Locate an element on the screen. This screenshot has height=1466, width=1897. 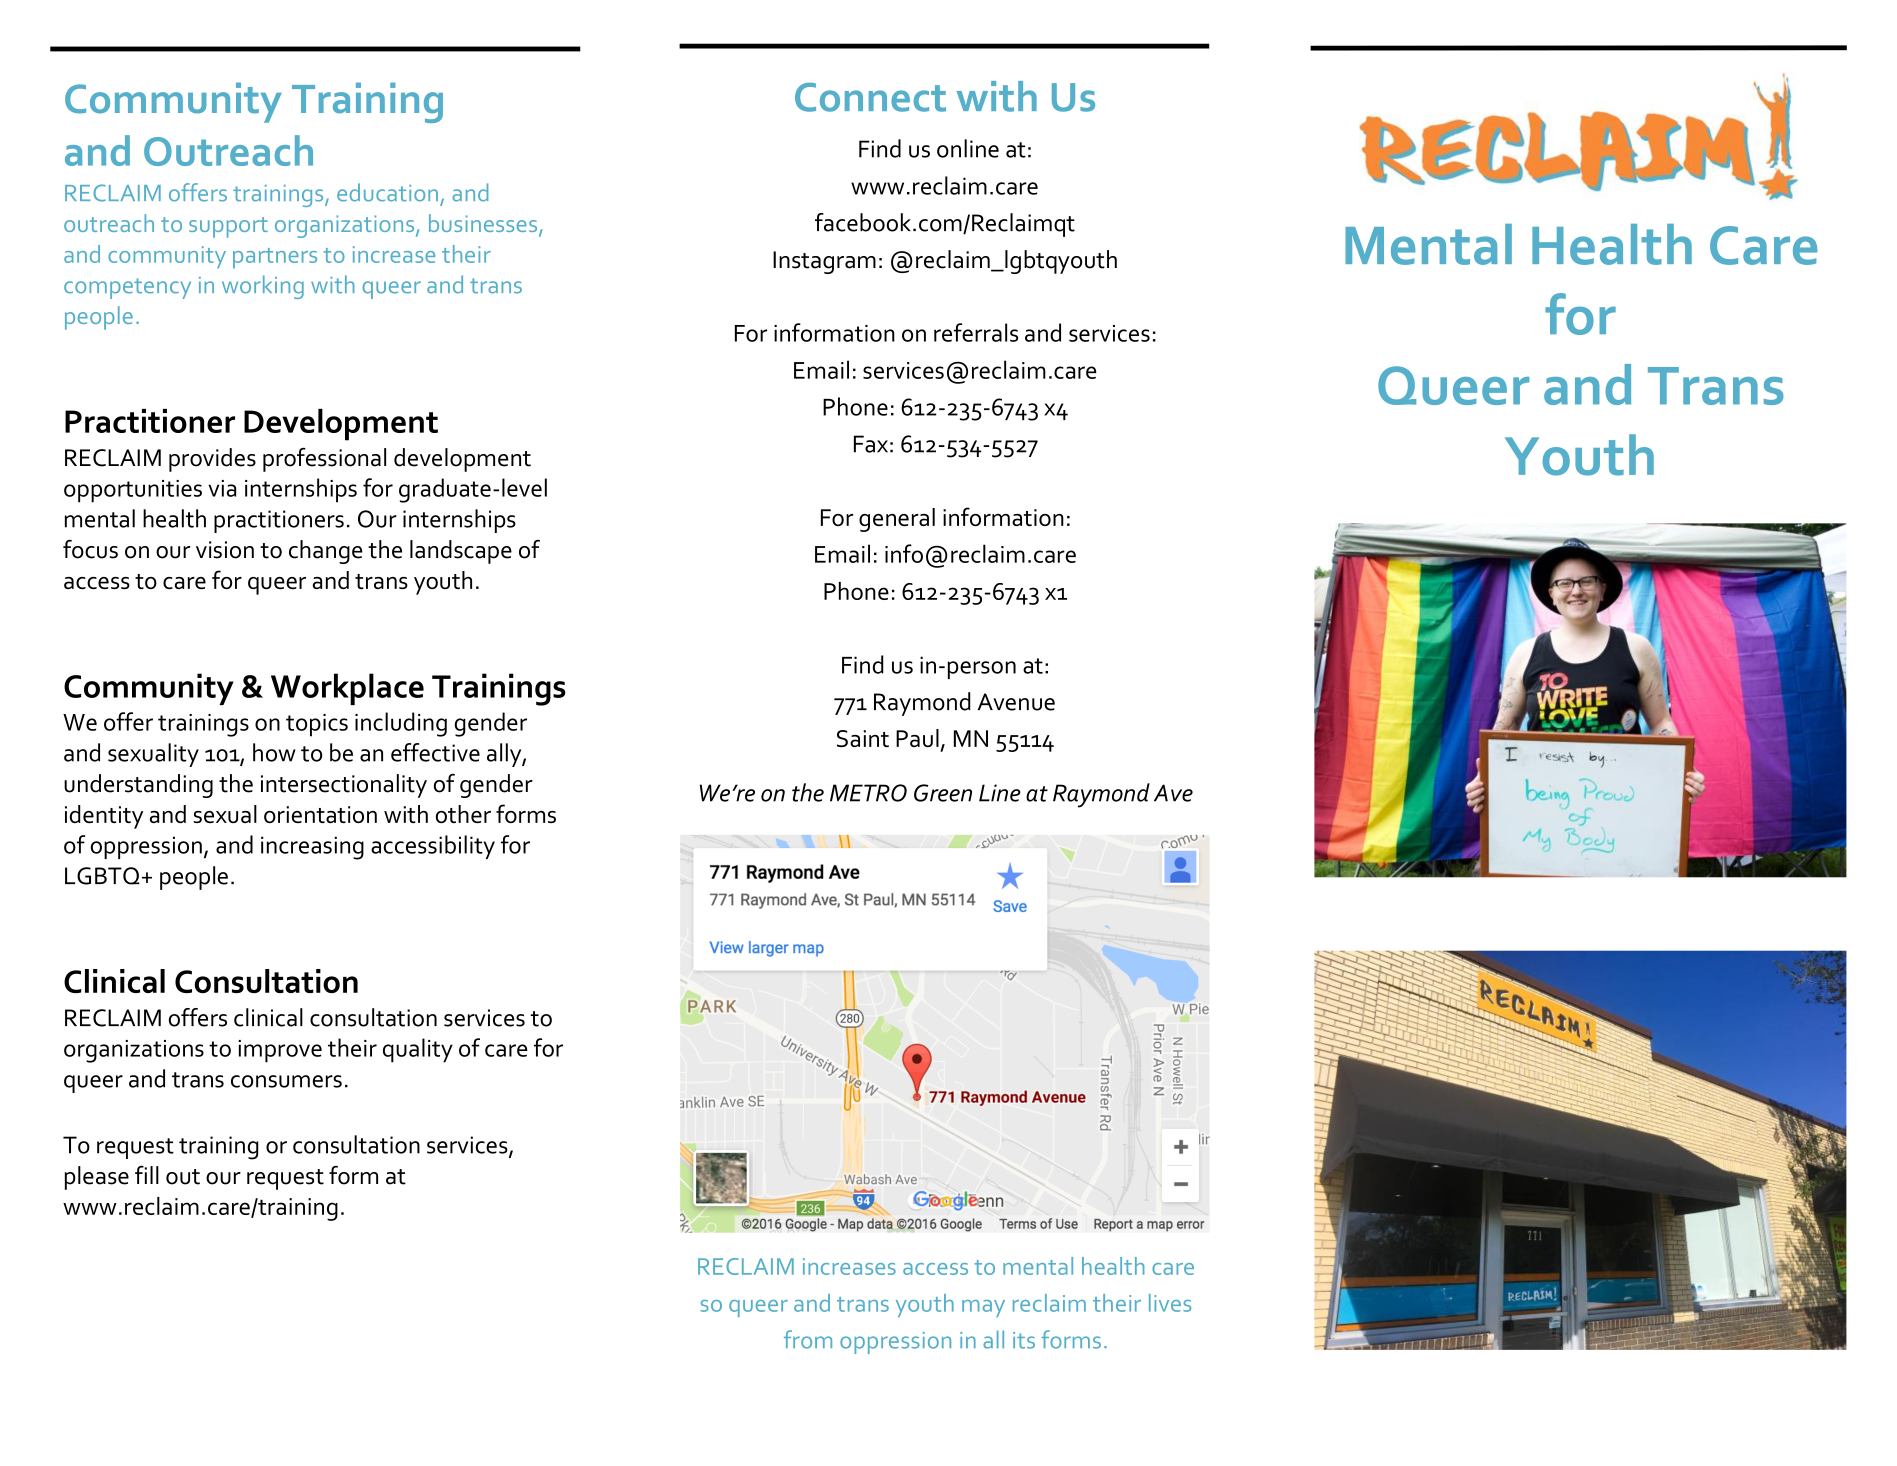
businesses is located at coordinates (484, 224).
